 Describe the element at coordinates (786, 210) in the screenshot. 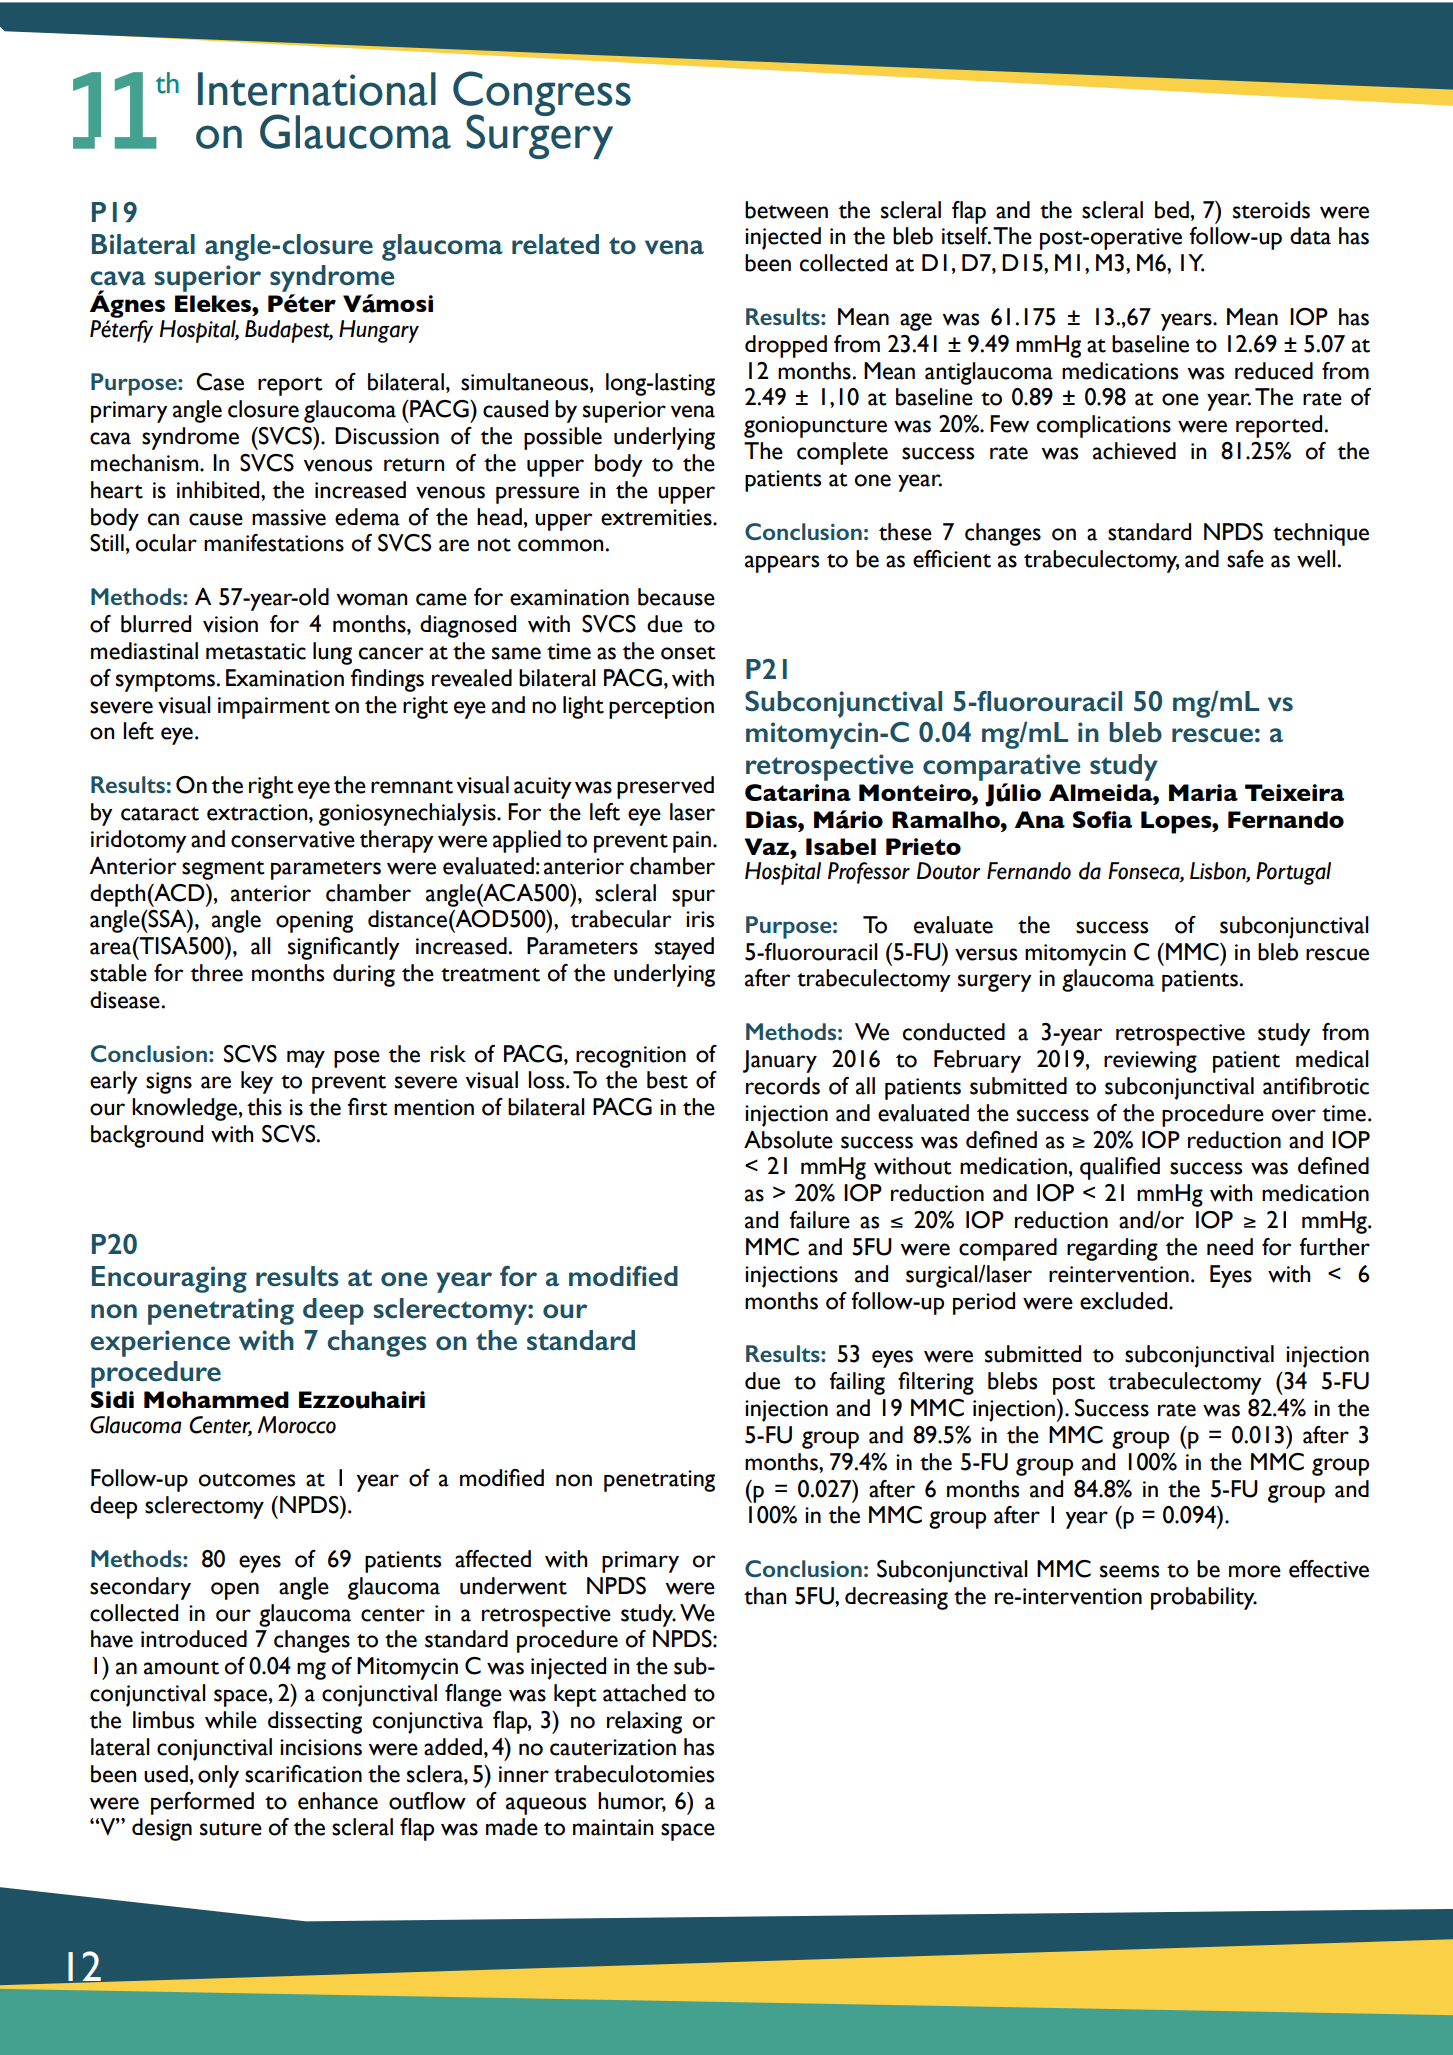

I see `between` at that location.
